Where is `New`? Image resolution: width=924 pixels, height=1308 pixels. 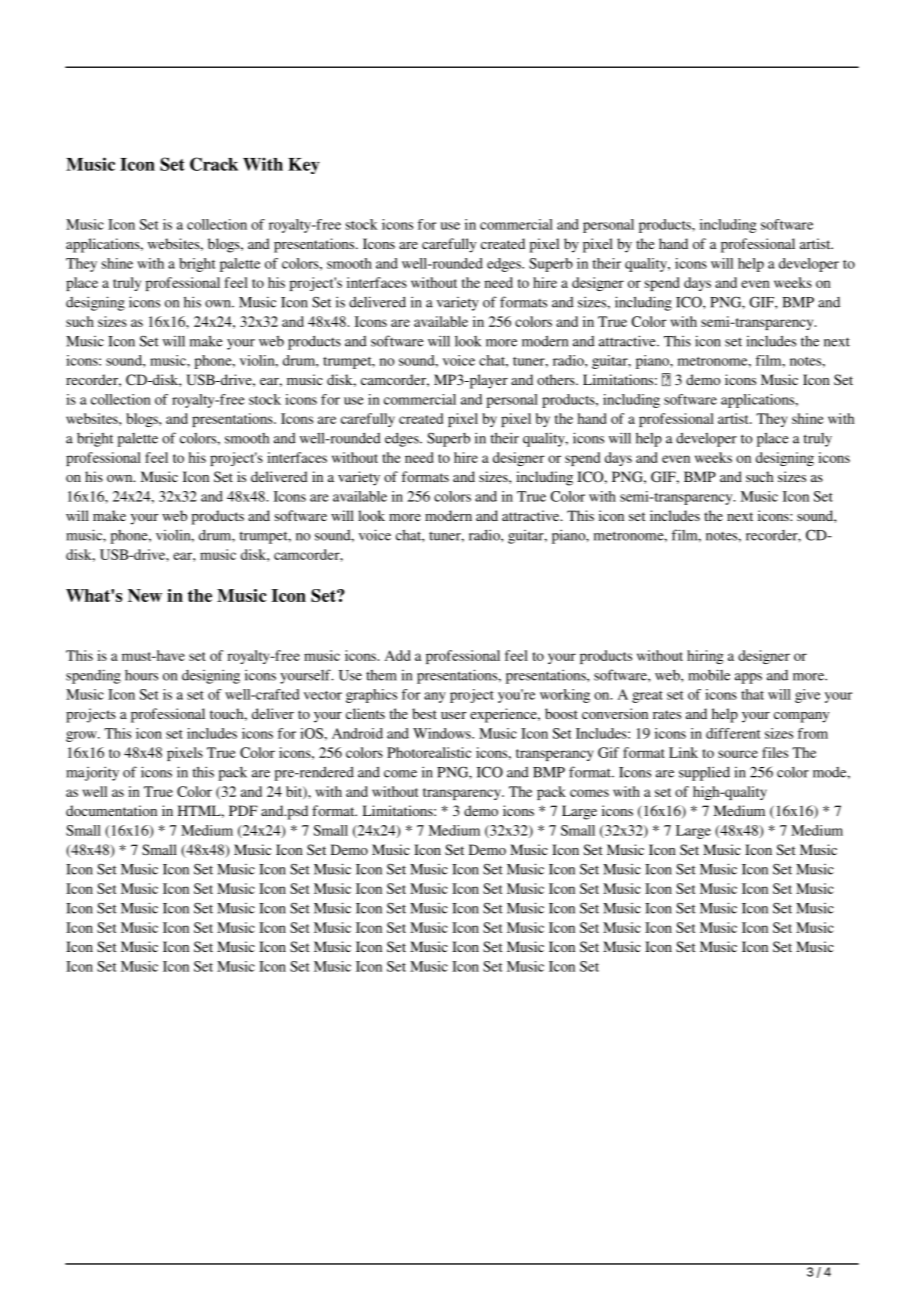 New is located at coordinates (145, 595).
